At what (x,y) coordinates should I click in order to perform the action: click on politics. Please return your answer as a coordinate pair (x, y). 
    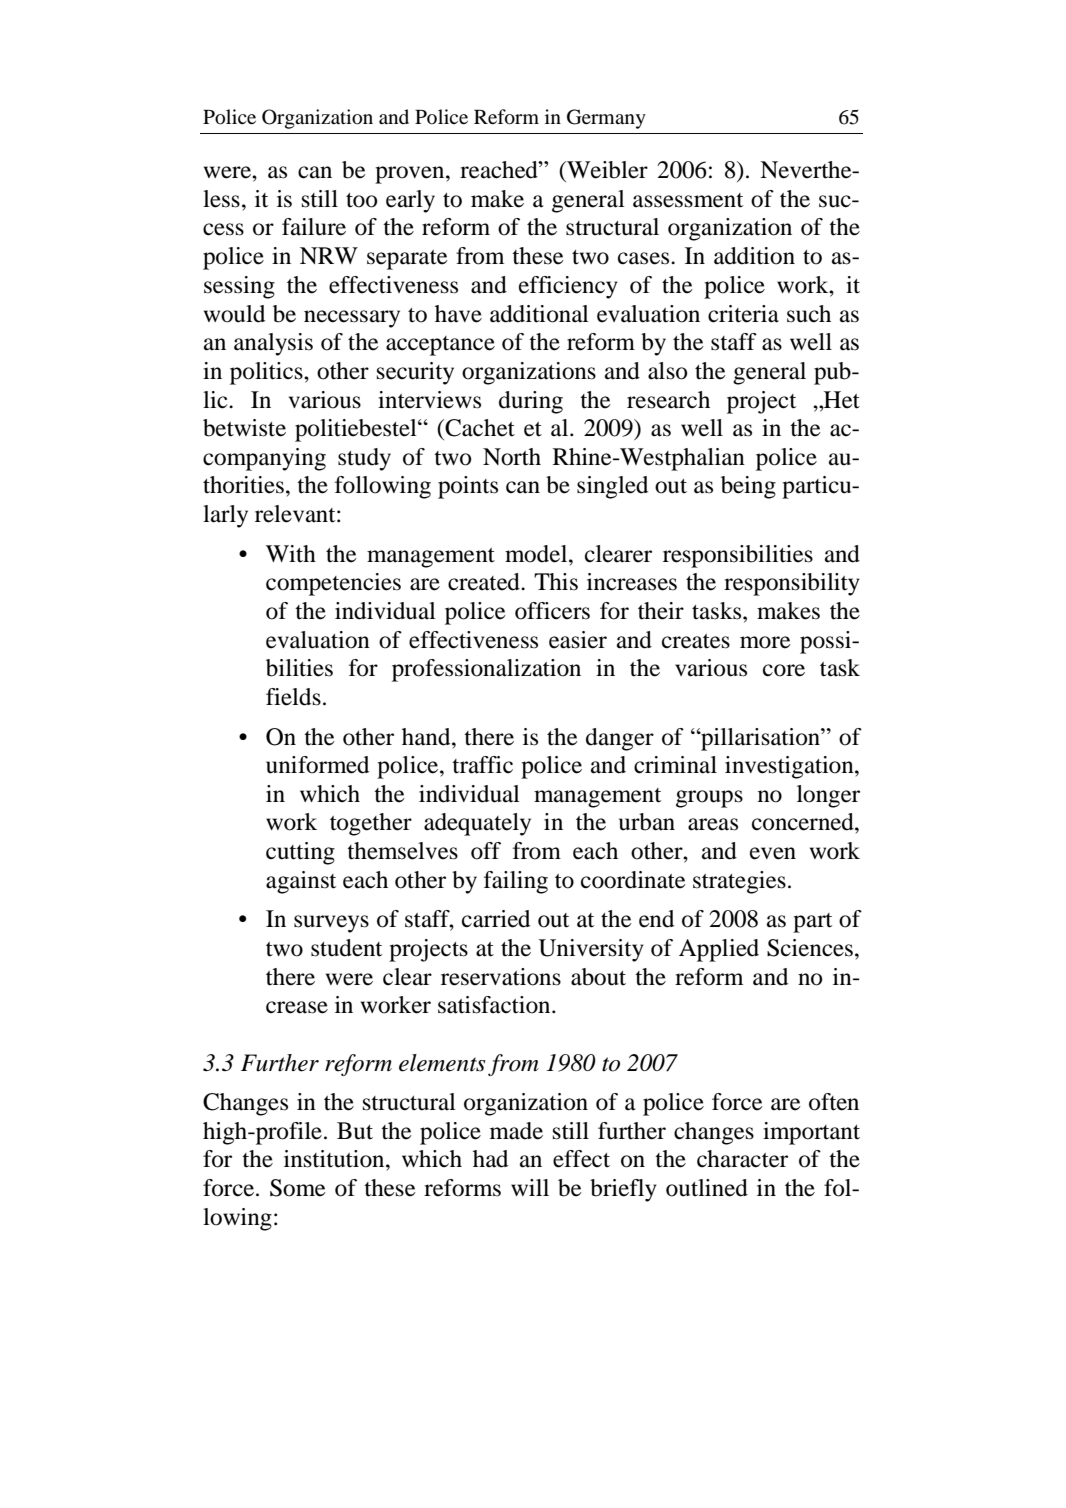
    Looking at the image, I should click on (267, 373).
